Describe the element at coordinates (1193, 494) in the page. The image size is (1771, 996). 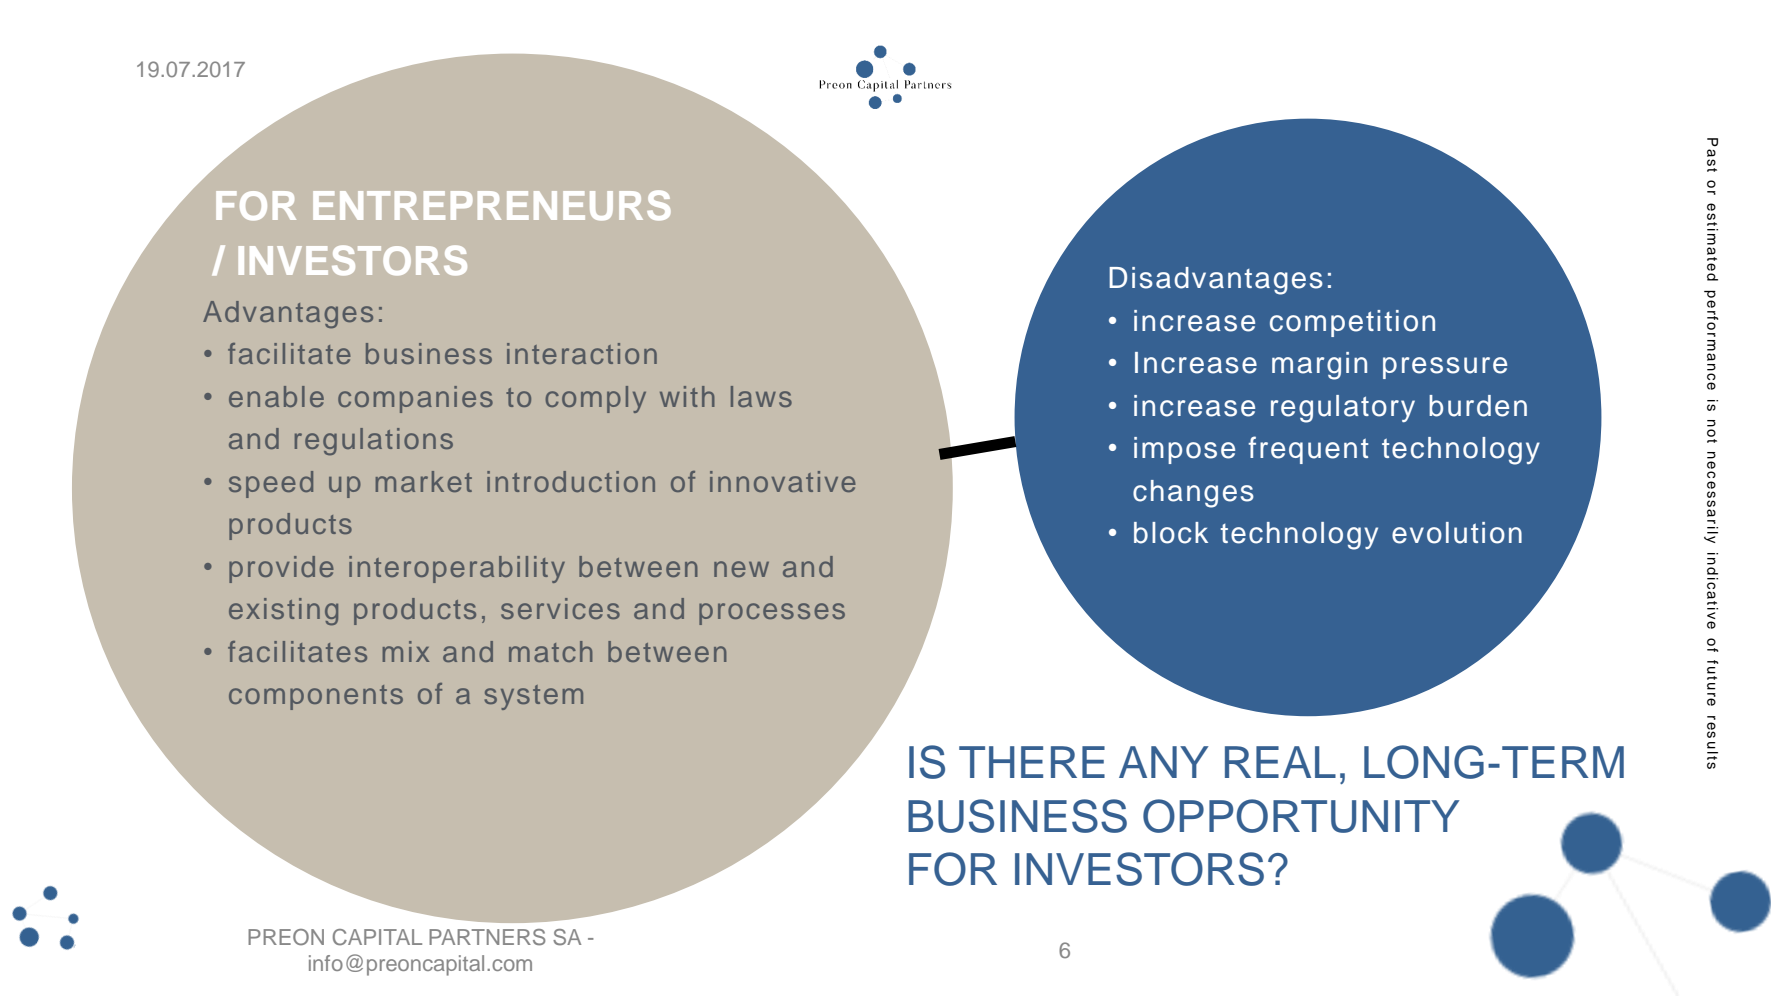
I see `changes` at that location.
